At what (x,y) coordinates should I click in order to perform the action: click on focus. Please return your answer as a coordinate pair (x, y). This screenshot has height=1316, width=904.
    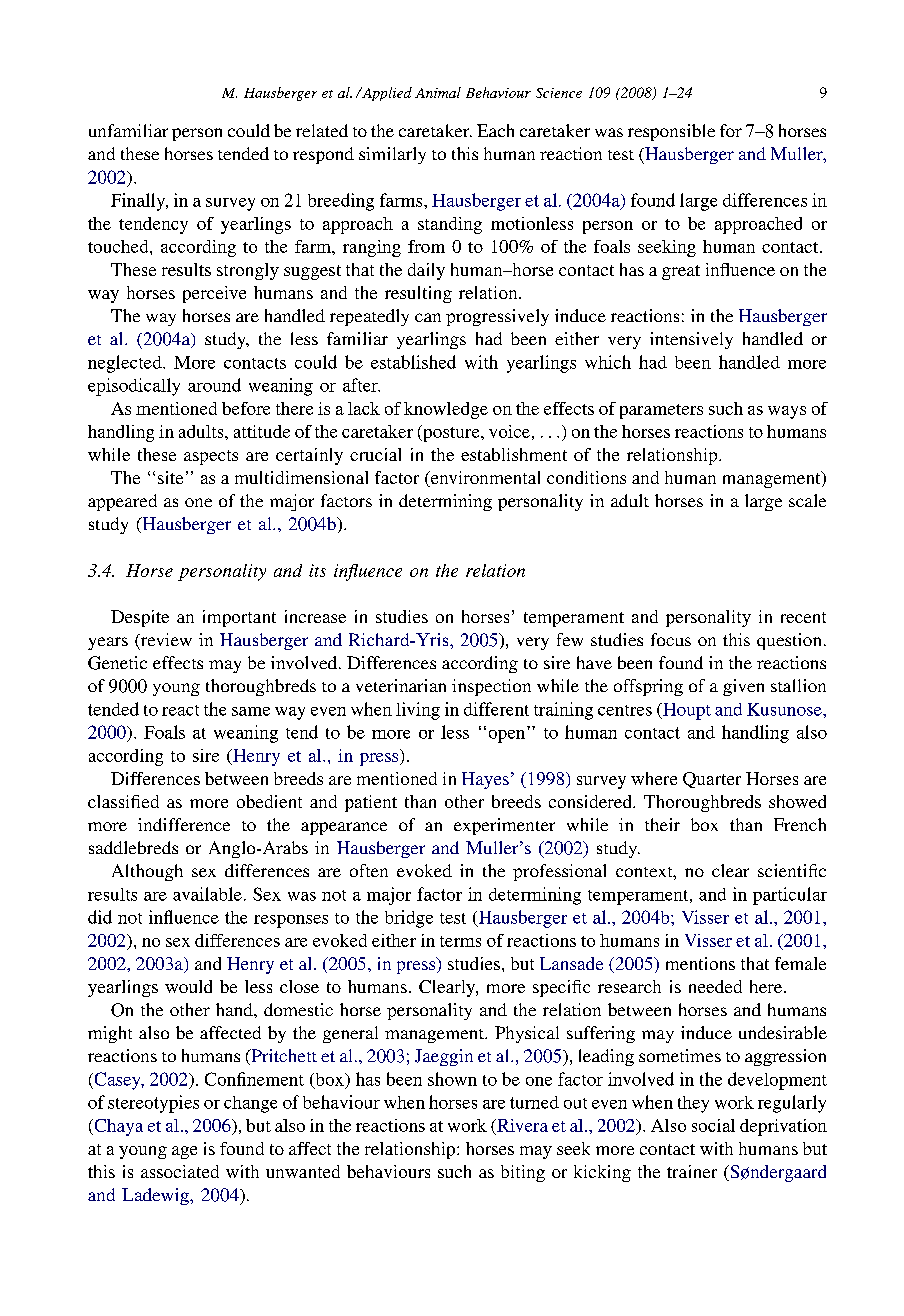
    Looking at the image, I should click on (671, 639).
